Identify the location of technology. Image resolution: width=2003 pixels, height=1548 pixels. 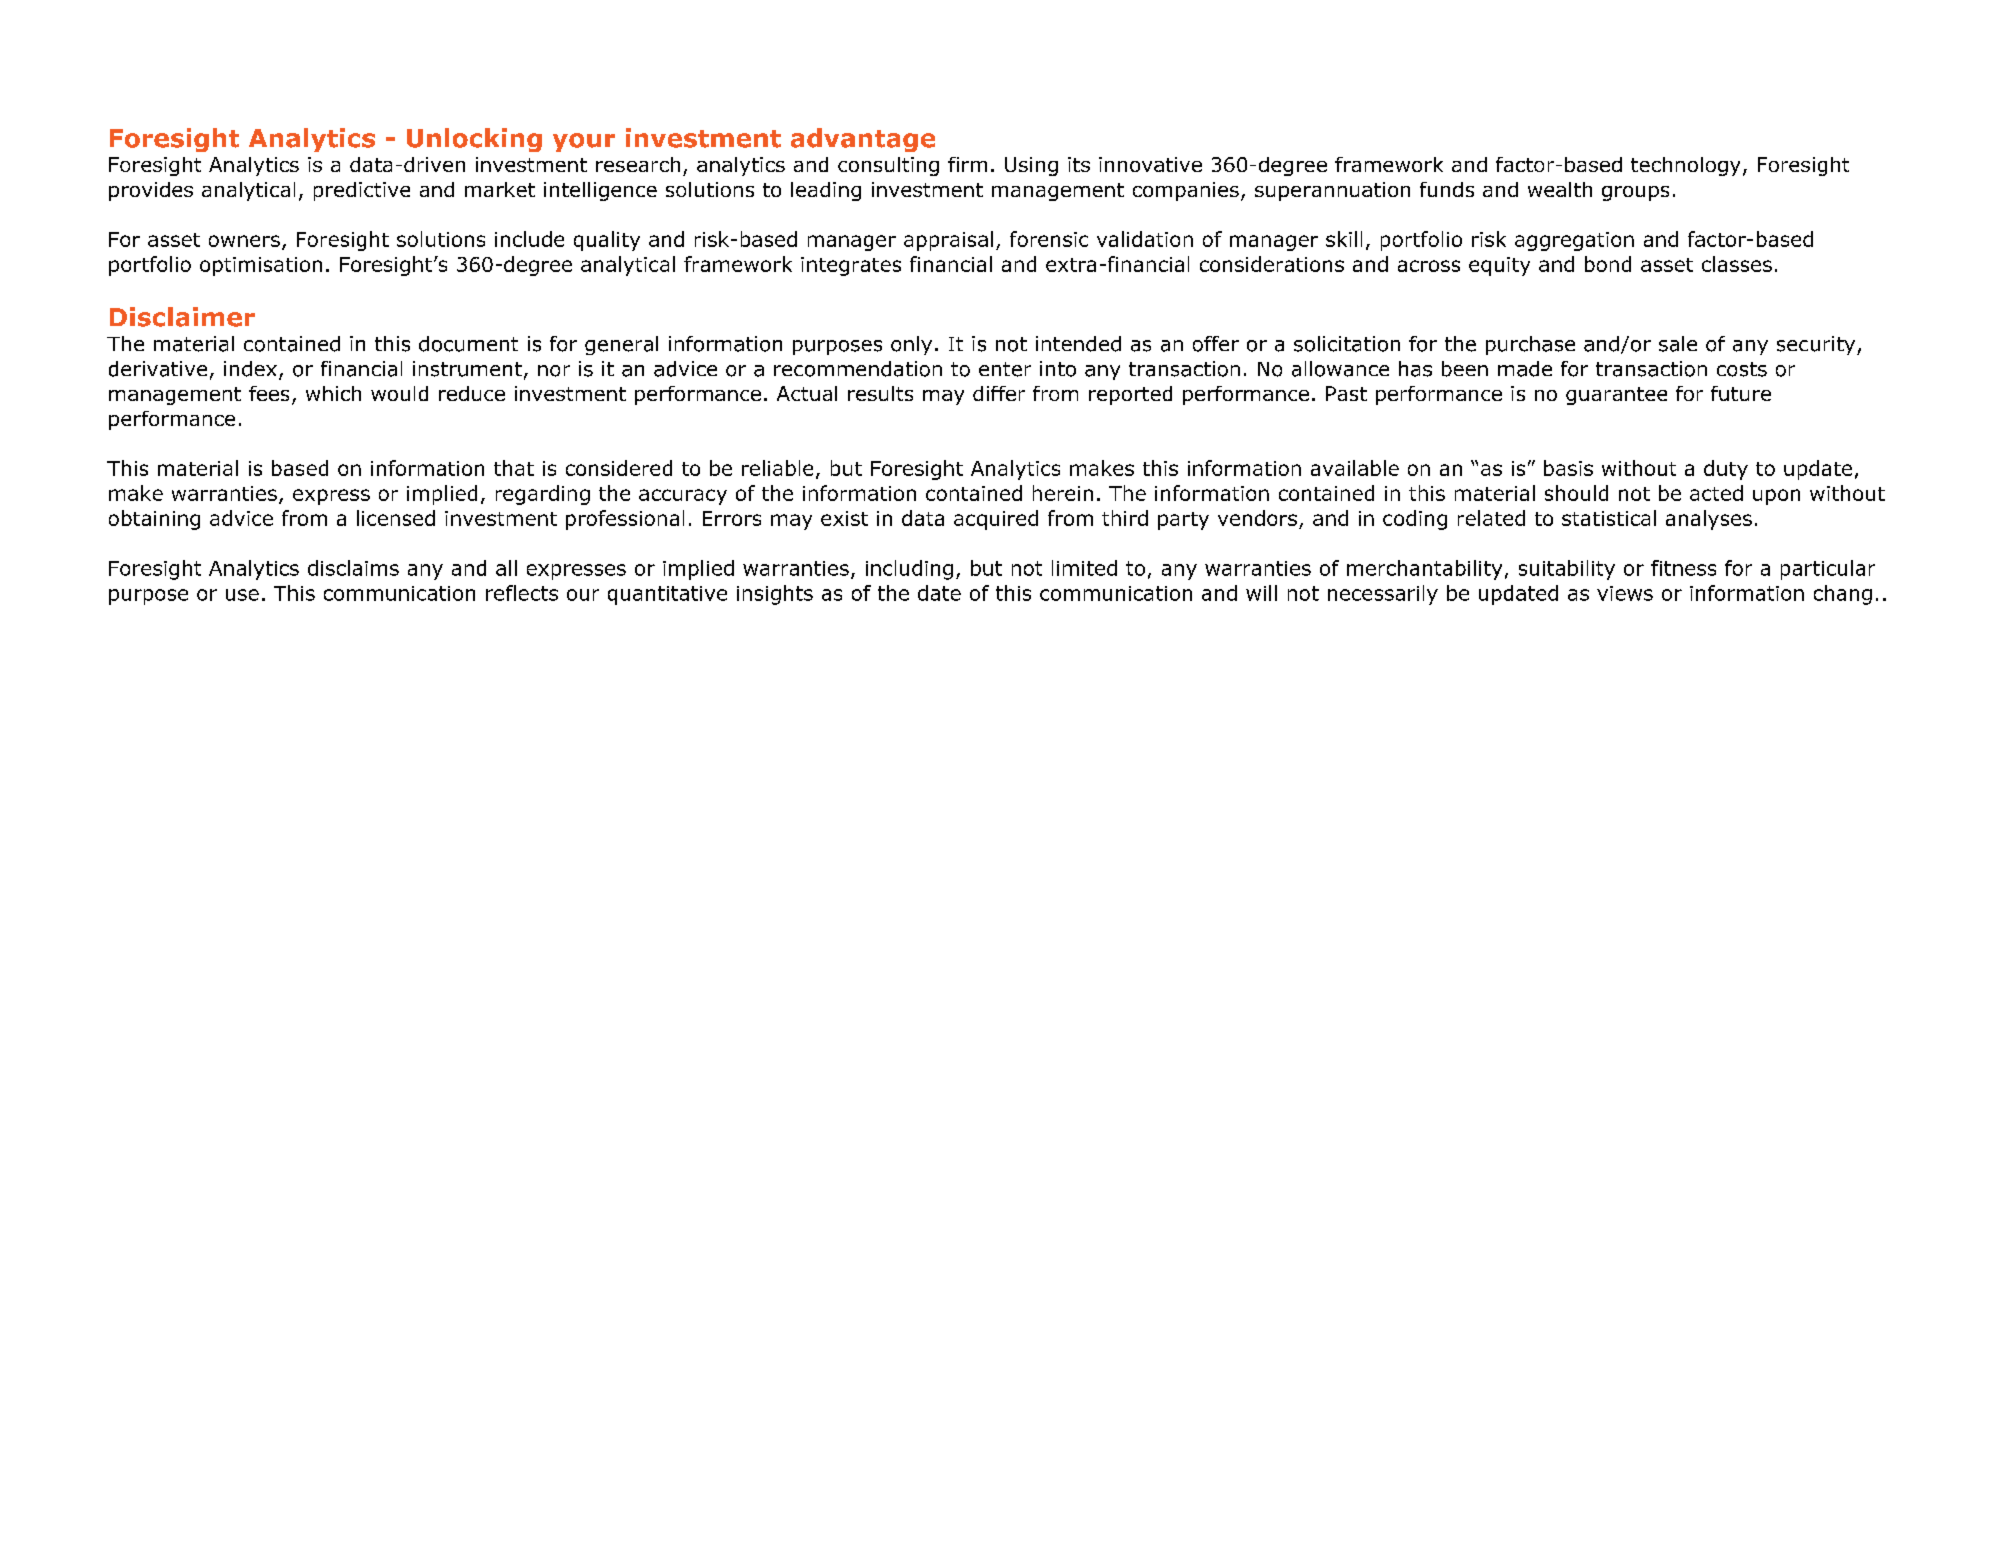
(1685, 166).
